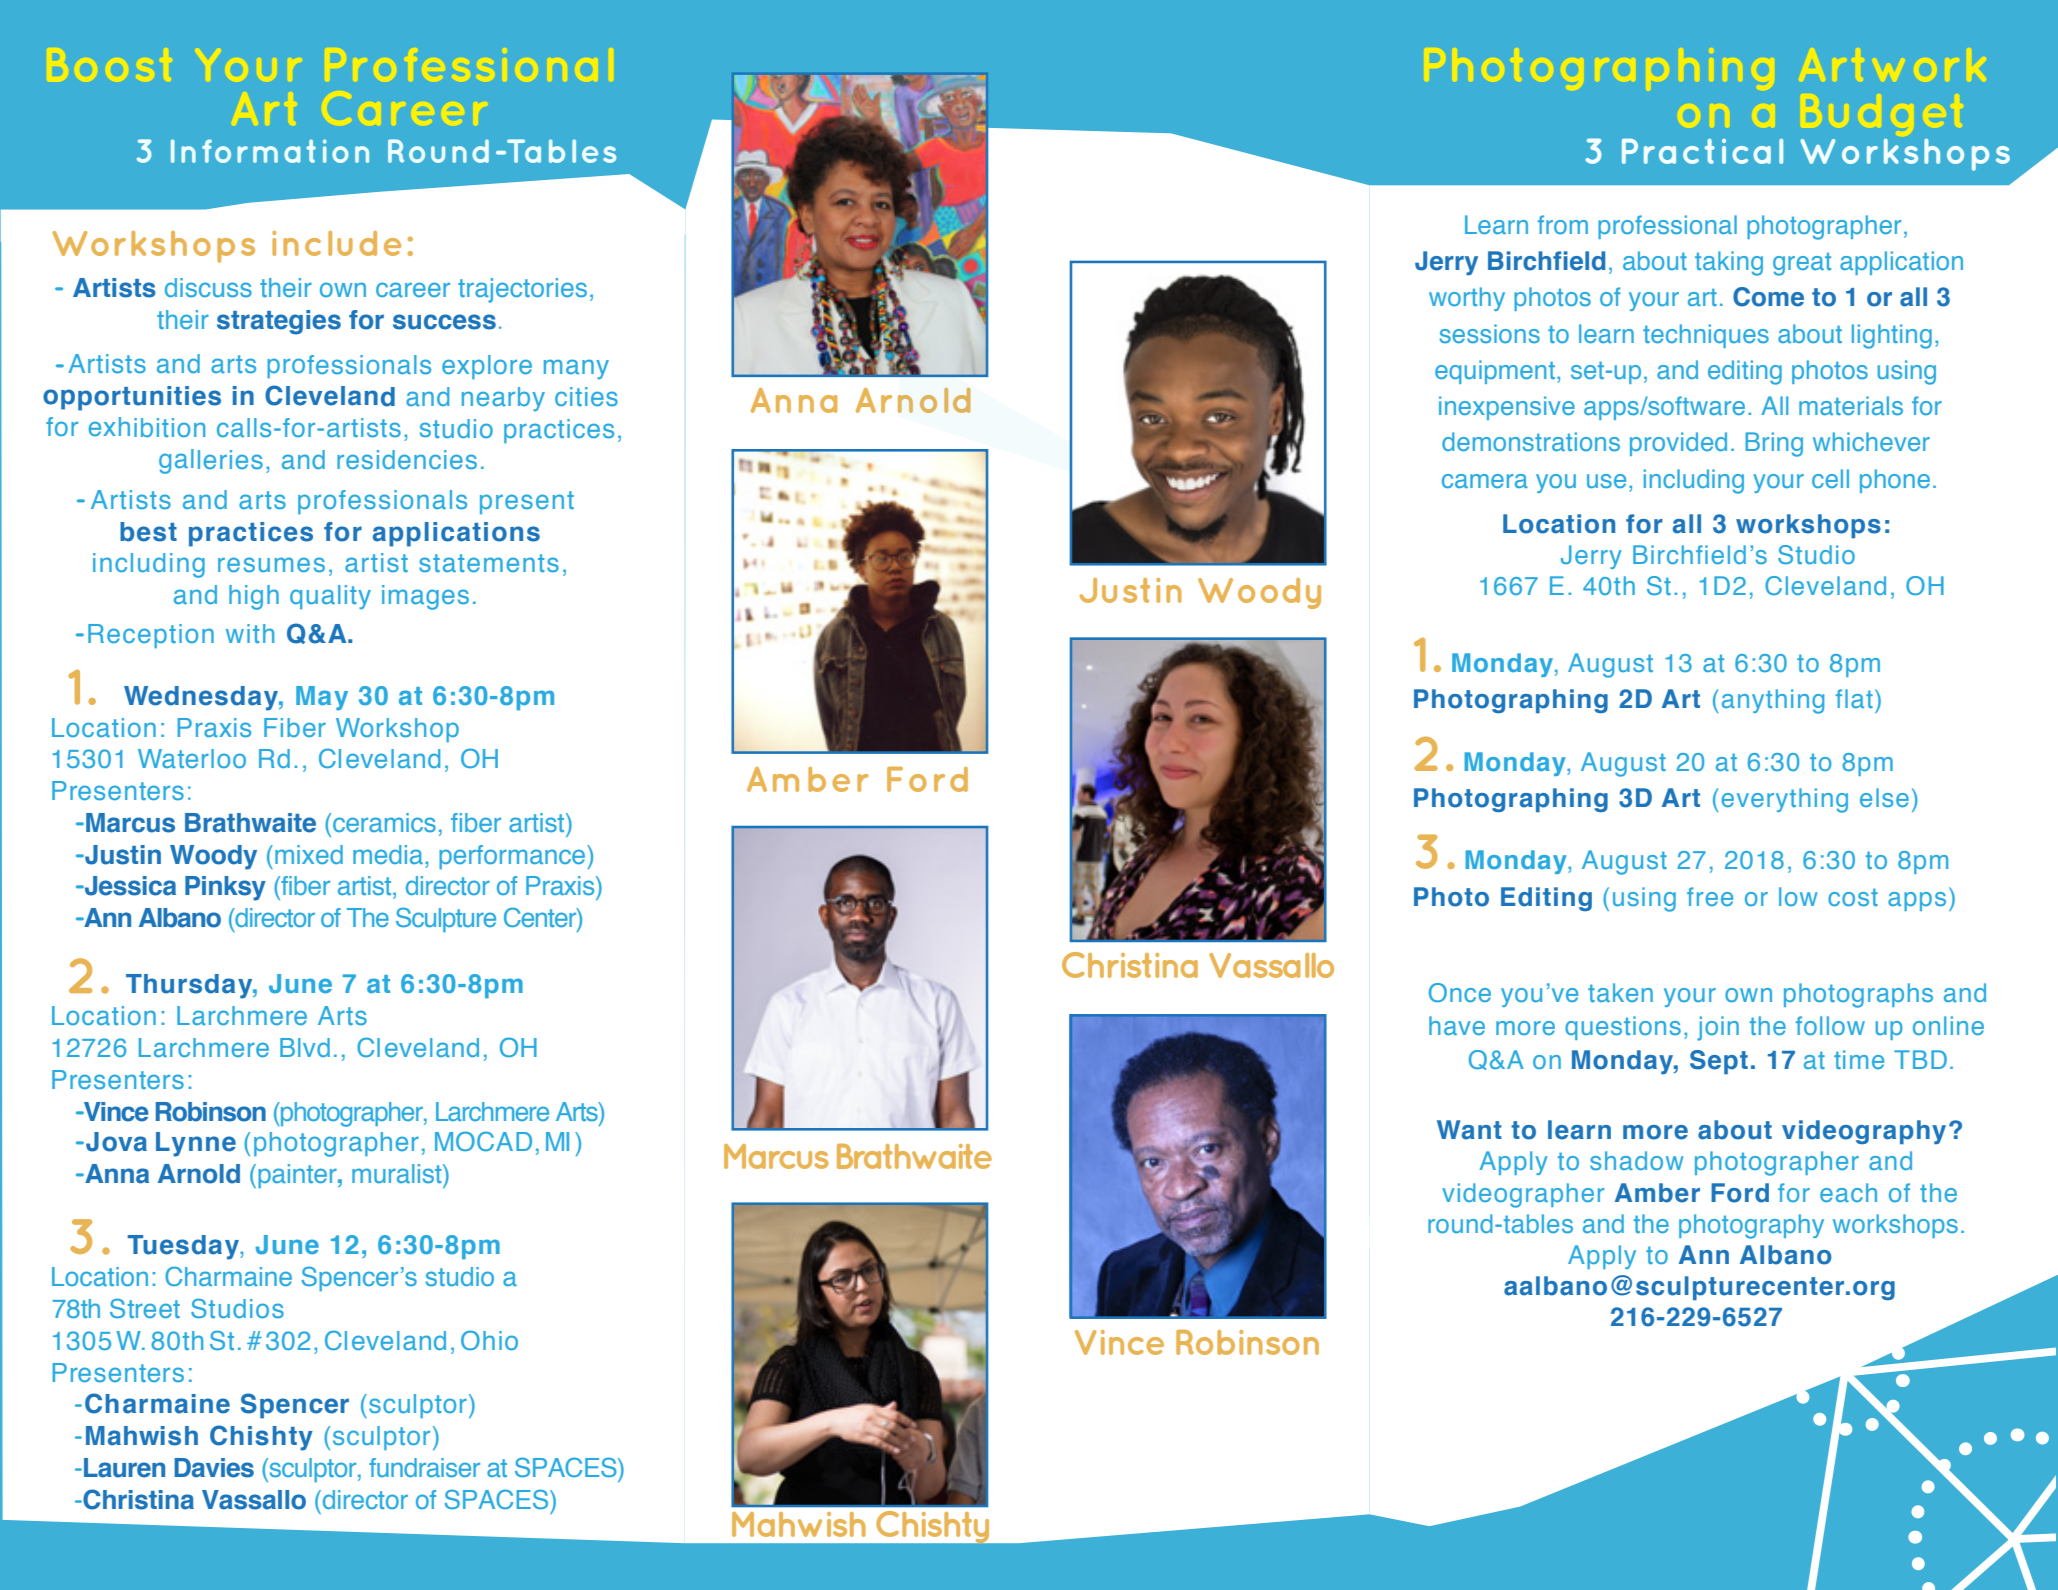 The image size is (2058, 1590). Describe the element at coordinates (424, 1467) in the page. I see `fundraiser` at that location.
